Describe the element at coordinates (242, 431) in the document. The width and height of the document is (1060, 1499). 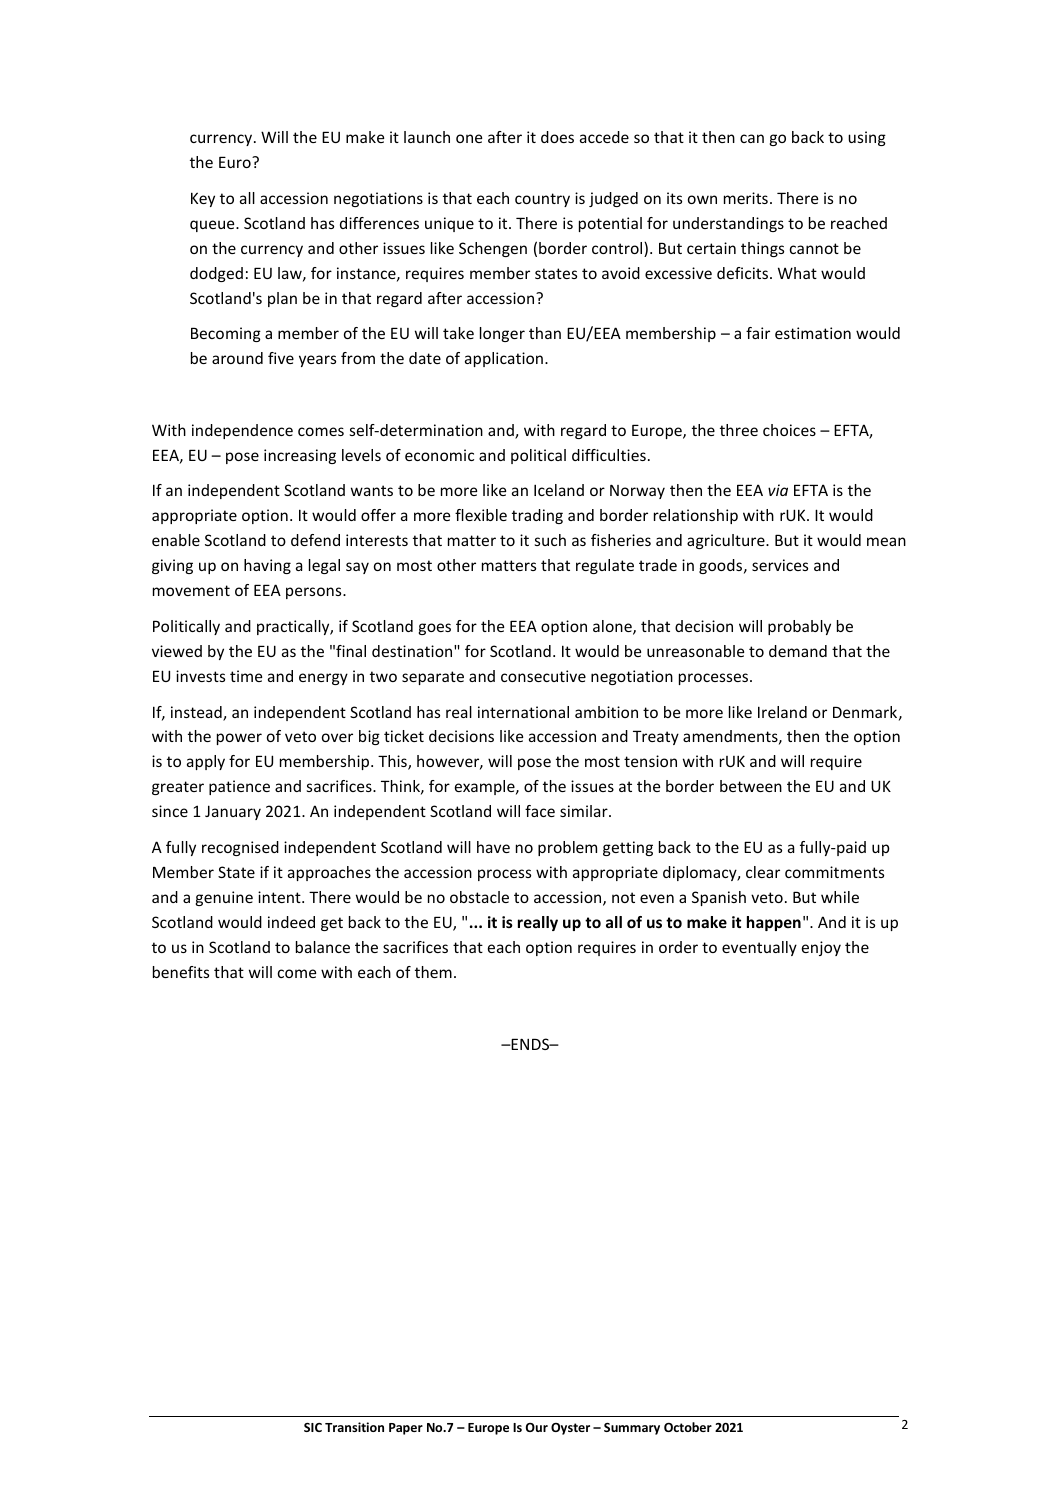
I see `independence` at that location.
